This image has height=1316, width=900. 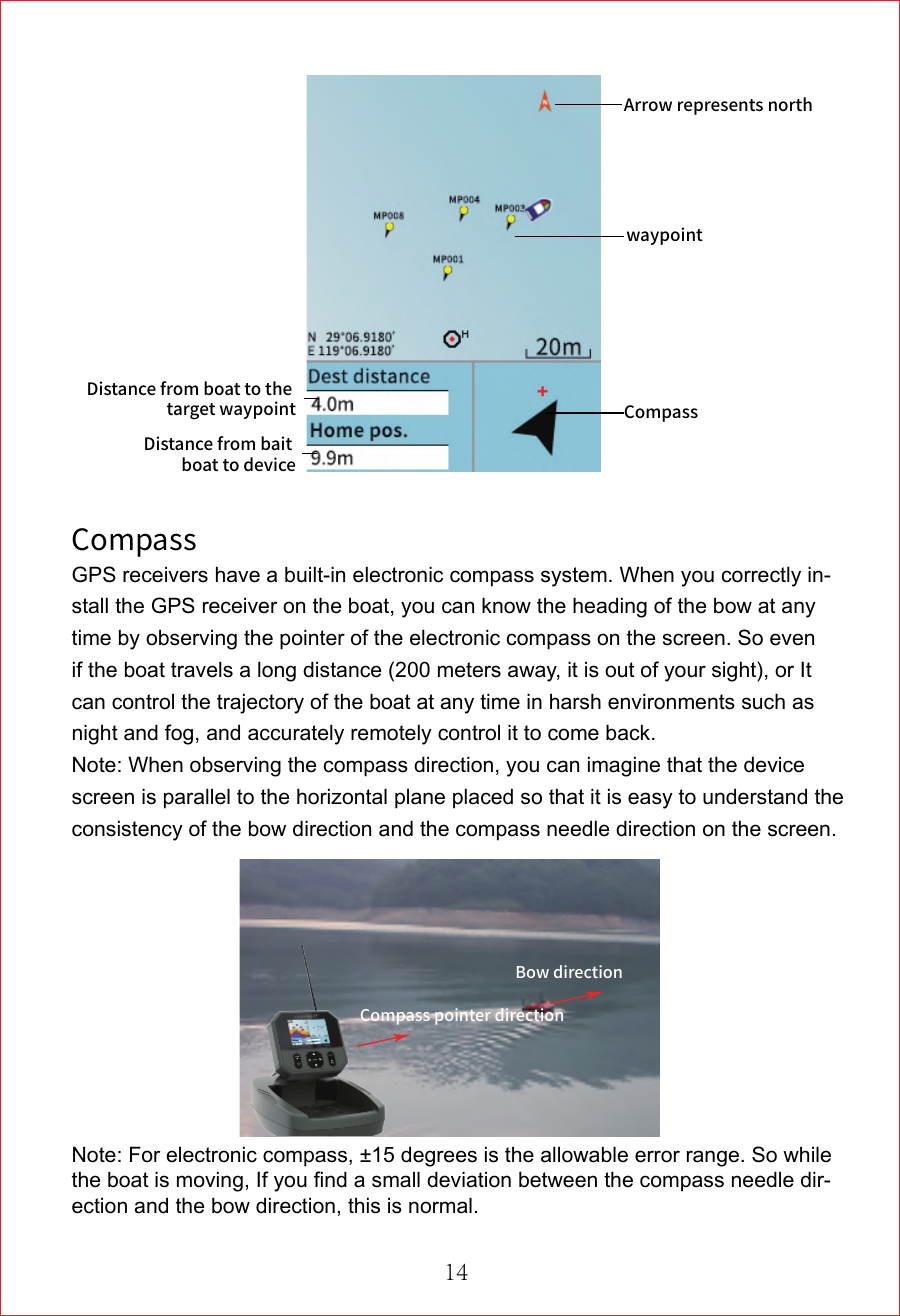 What do you see at coordinates (506, 605) in the image?
I see `know` at bounding box center [506, 605].
